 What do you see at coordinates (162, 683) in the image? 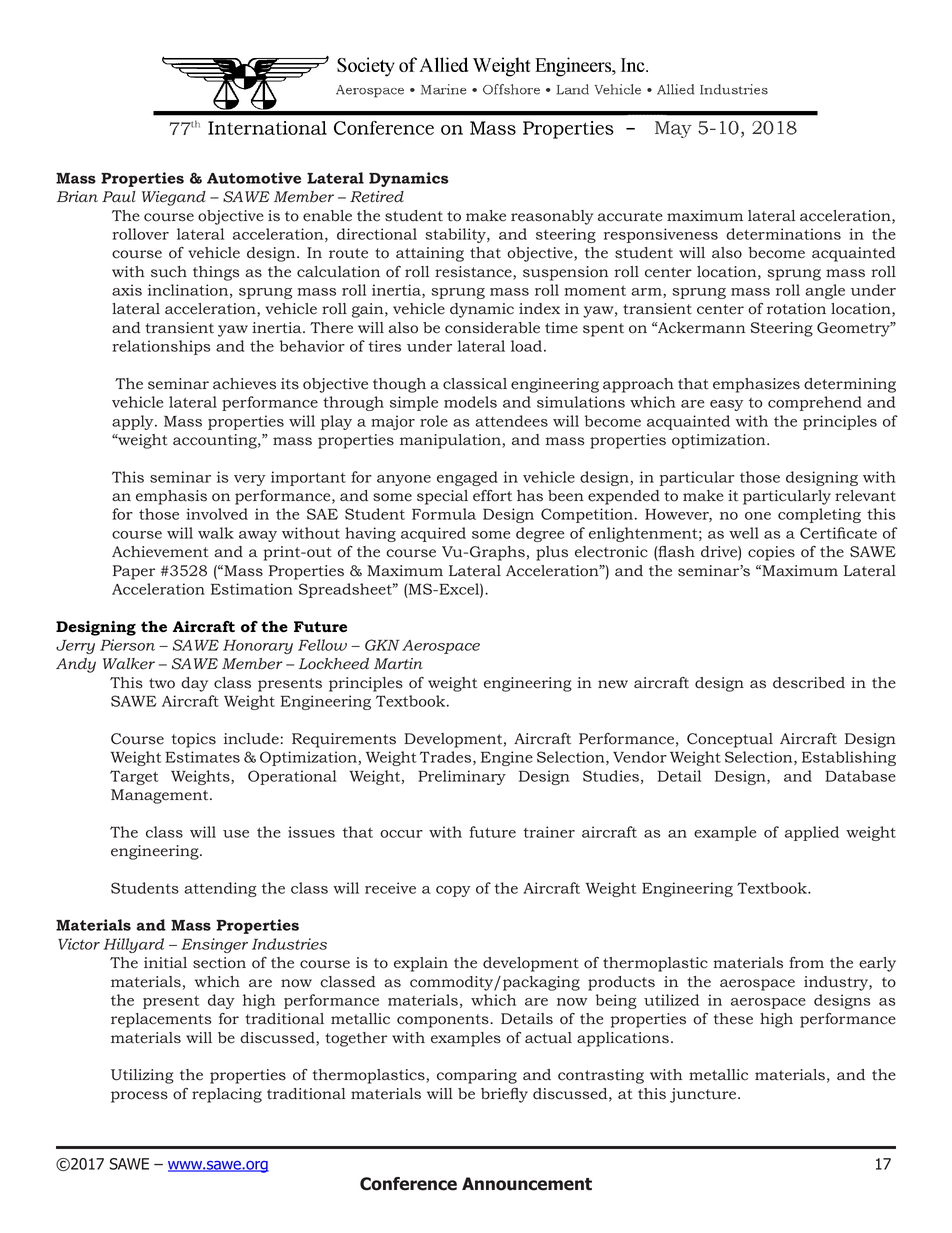
I see `two` at bounding box center [162, 683].
